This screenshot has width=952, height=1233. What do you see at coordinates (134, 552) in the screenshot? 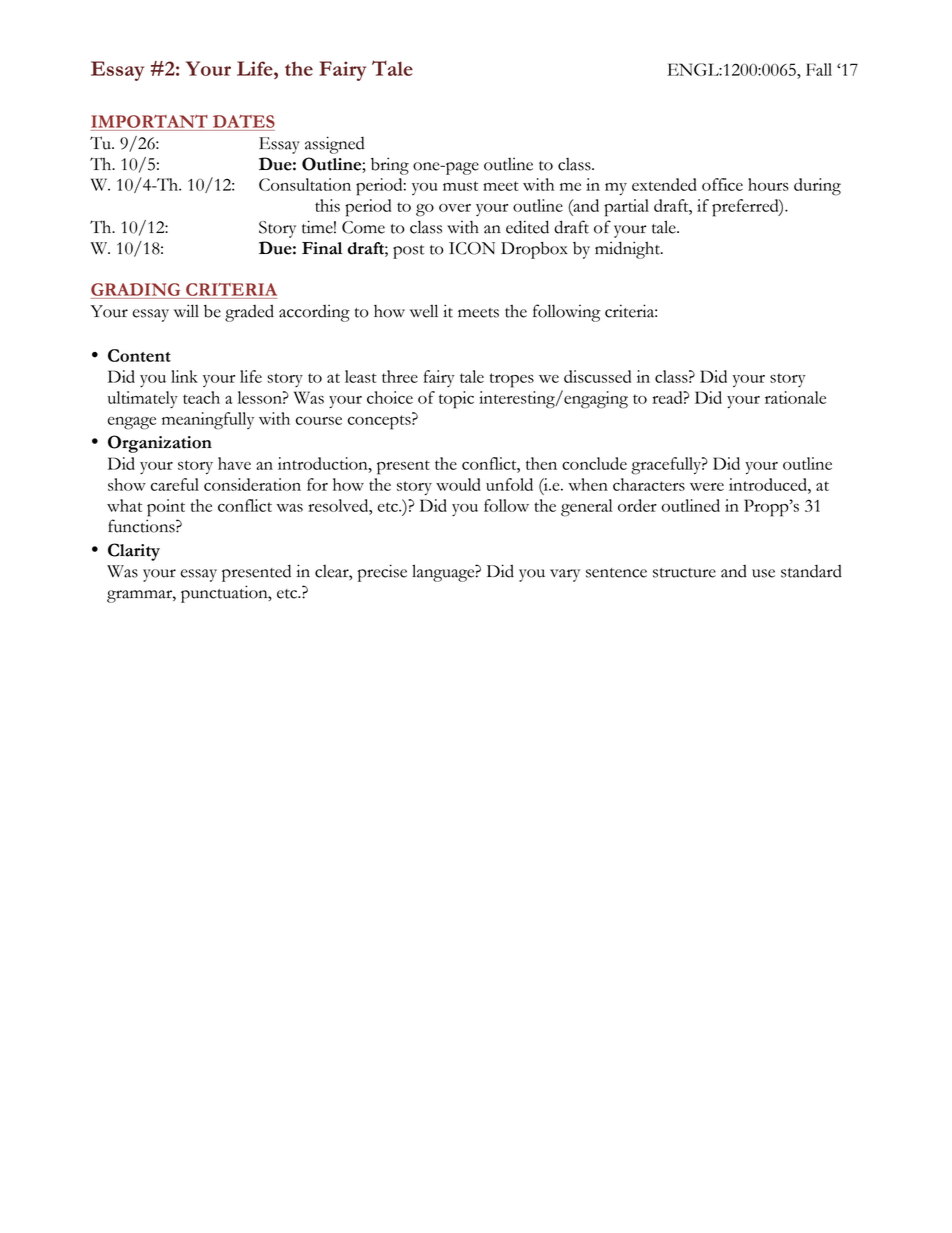
I see `Clarity` at bounding box center [134, 552].
